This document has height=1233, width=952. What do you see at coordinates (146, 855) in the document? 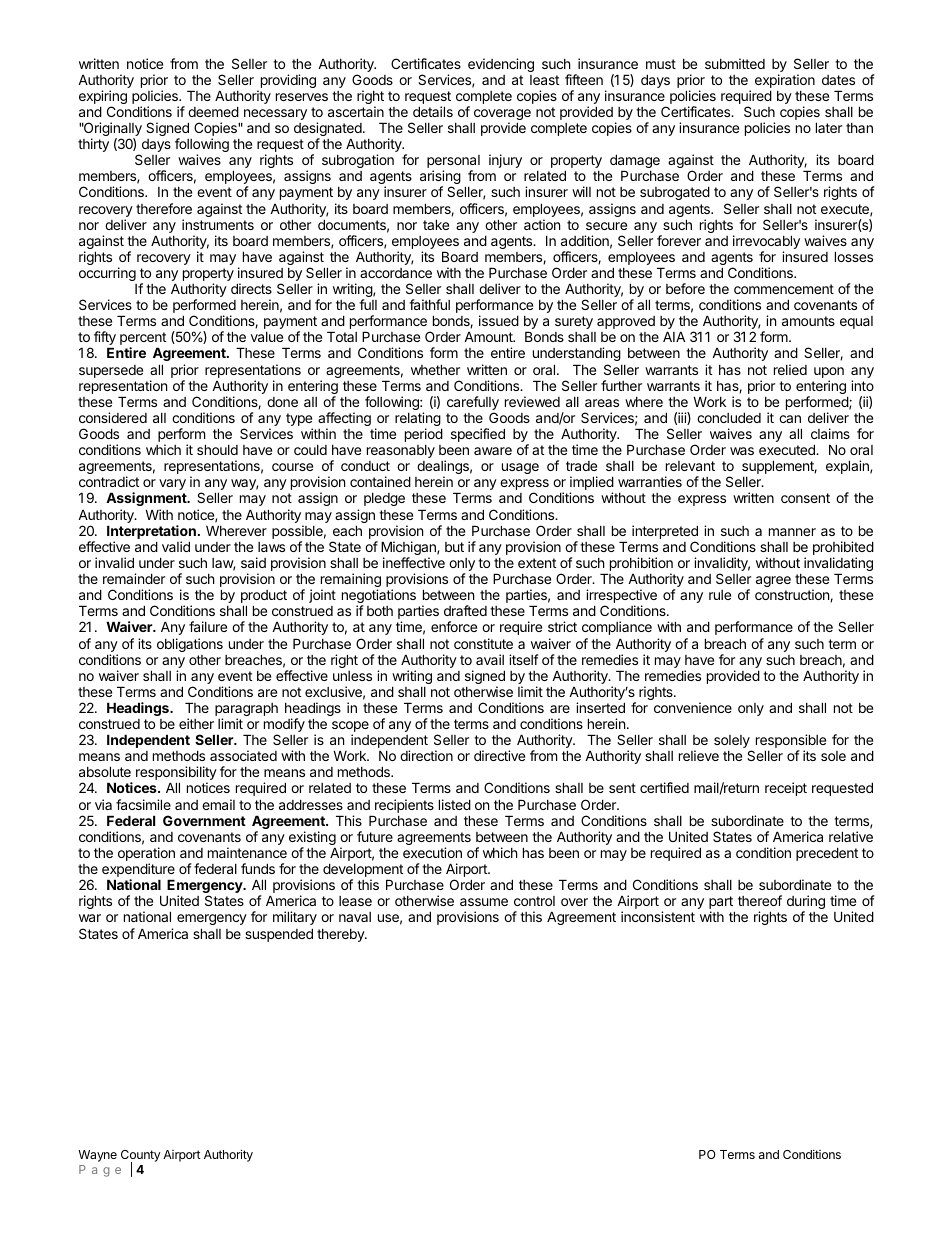
I see `operation` at bounding box center [146, 855].
